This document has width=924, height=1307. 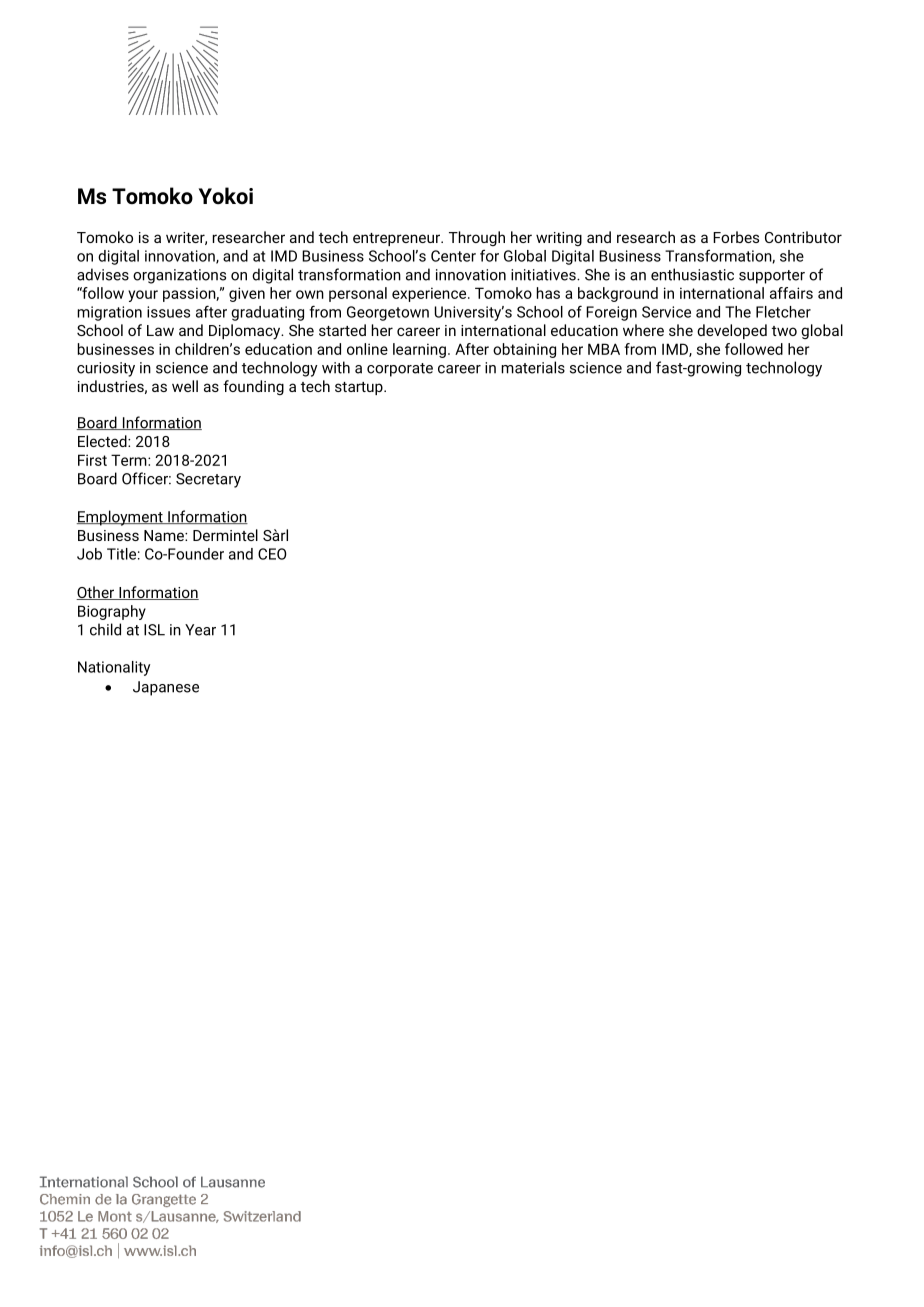 What do you see at coordinates (533, 367) in the document?
I see `materials` at bounding box center [533, 367].
